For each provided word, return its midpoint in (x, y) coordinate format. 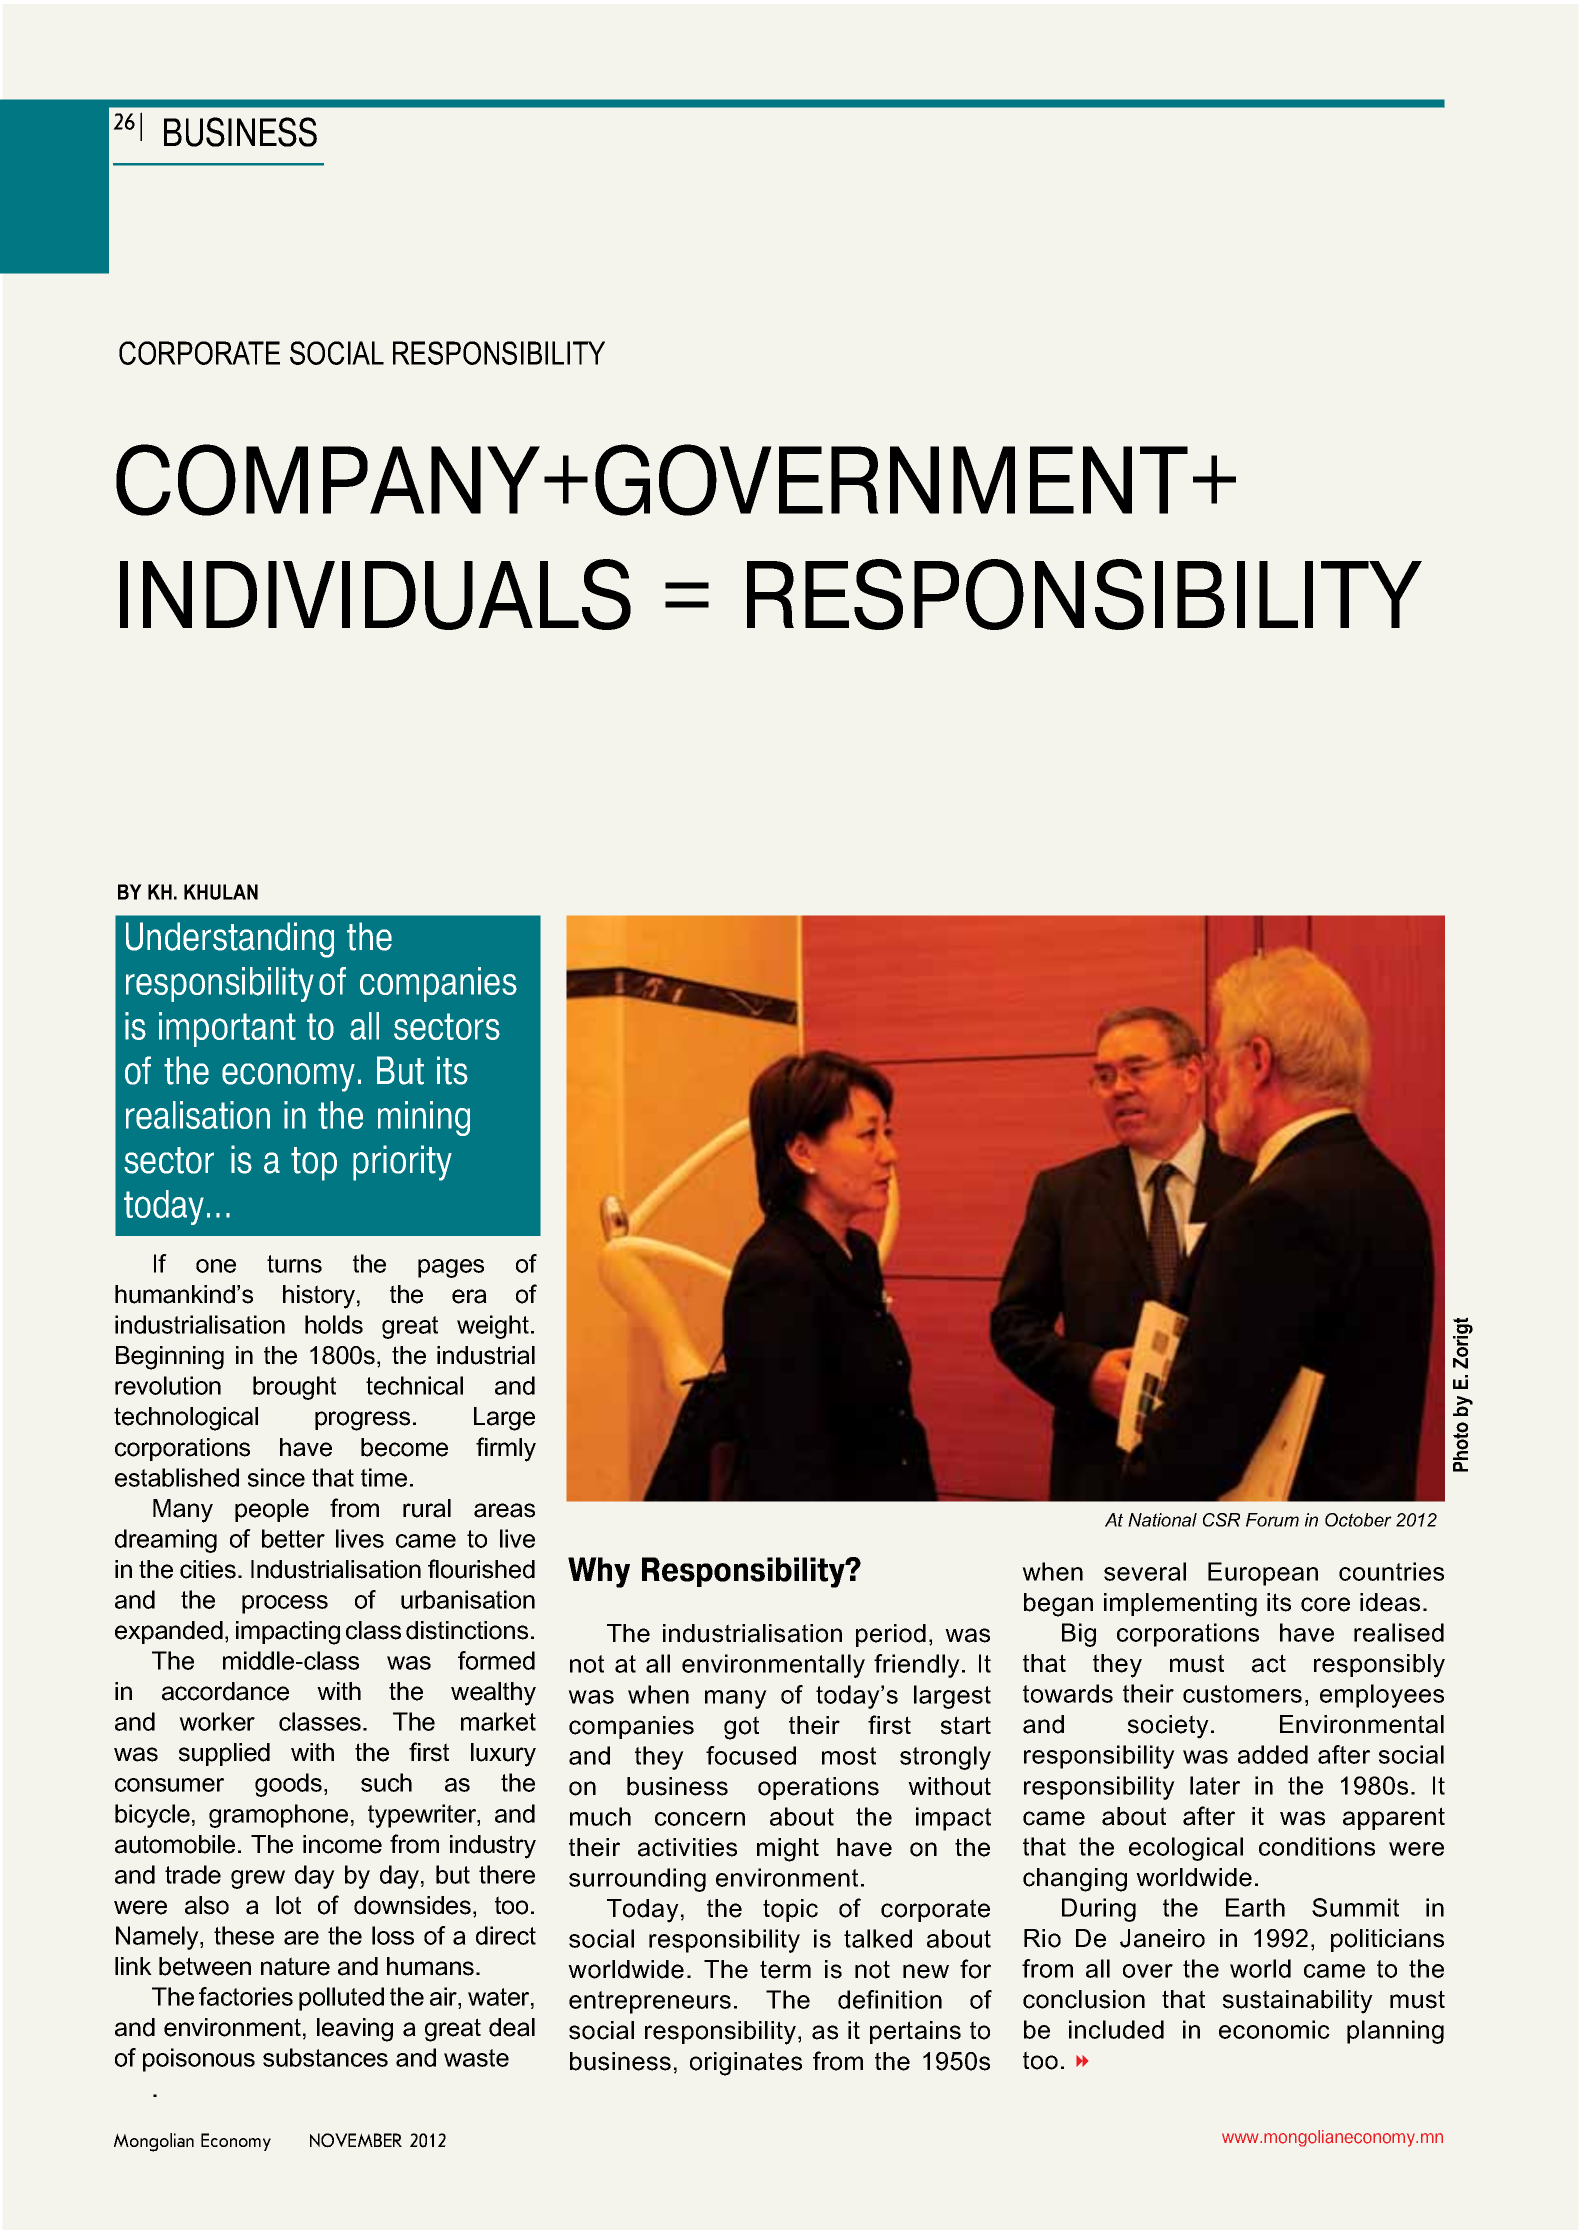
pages (451, 1268)
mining (424, 1118)
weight (493, 1327)
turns (294, 1264)
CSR (1221, 1520)
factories (246, 1996)
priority (402, 1163)
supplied (224, 1754)
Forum (1272, 1520)
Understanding (230, 940)
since (276, 1477)
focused (751, 1755)
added (1273, 1754)
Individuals (375, 594)
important (227, 1029)
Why (599, 1572)
